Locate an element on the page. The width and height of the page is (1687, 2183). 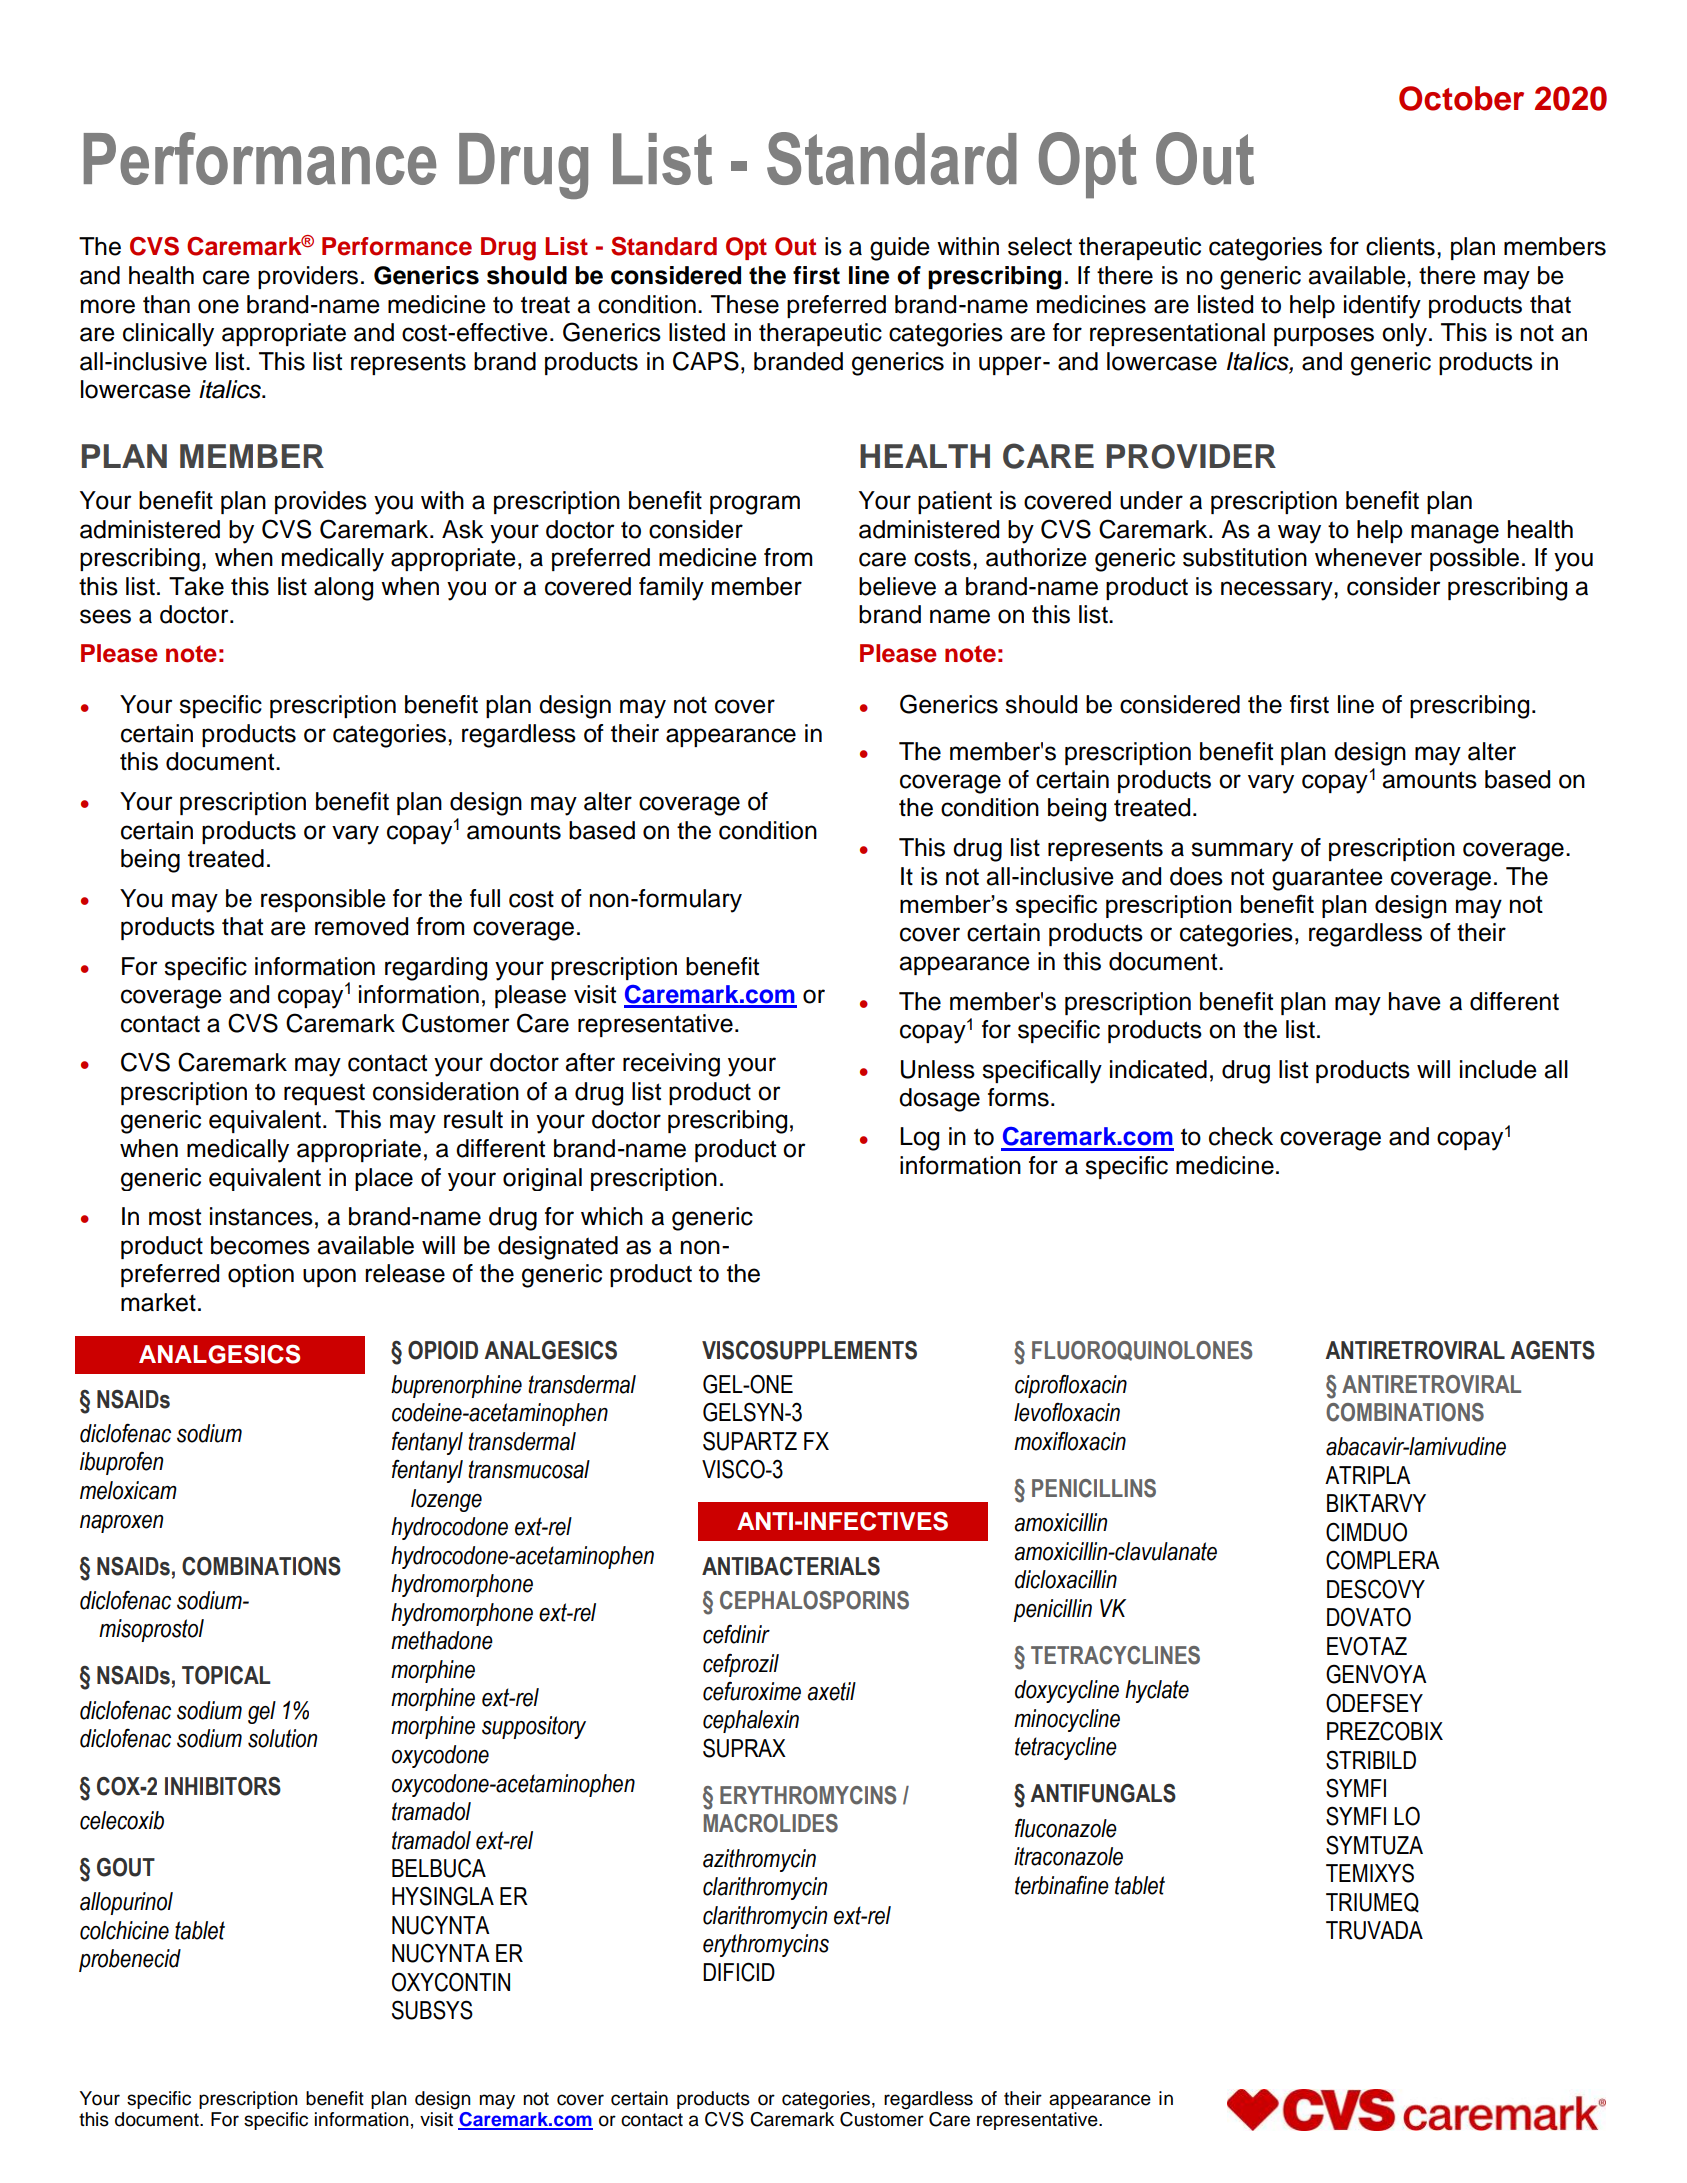
azithromycin is located at coordinates (759, 1860).
